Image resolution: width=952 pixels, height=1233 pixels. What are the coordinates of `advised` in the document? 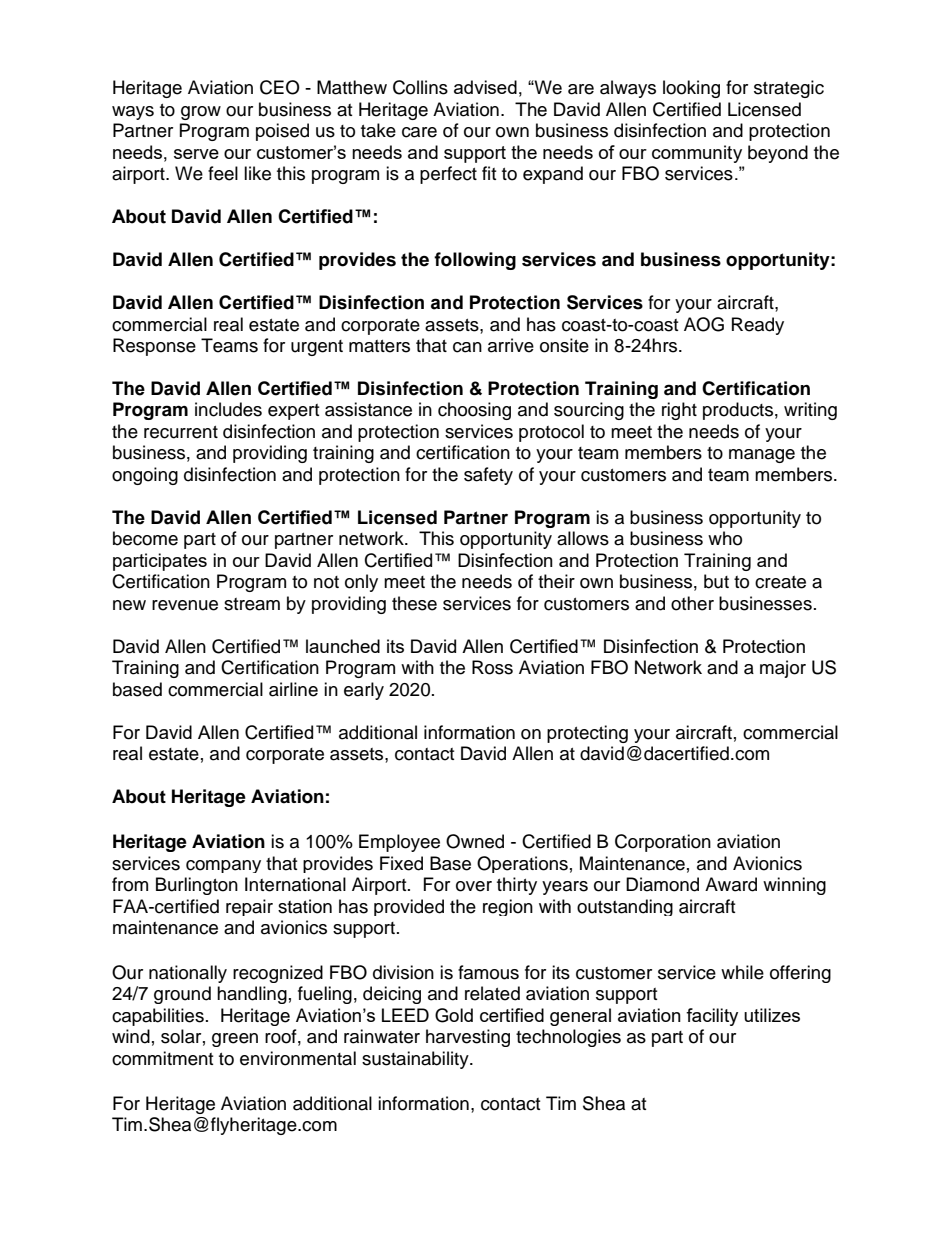 It's located at (485, 87).
